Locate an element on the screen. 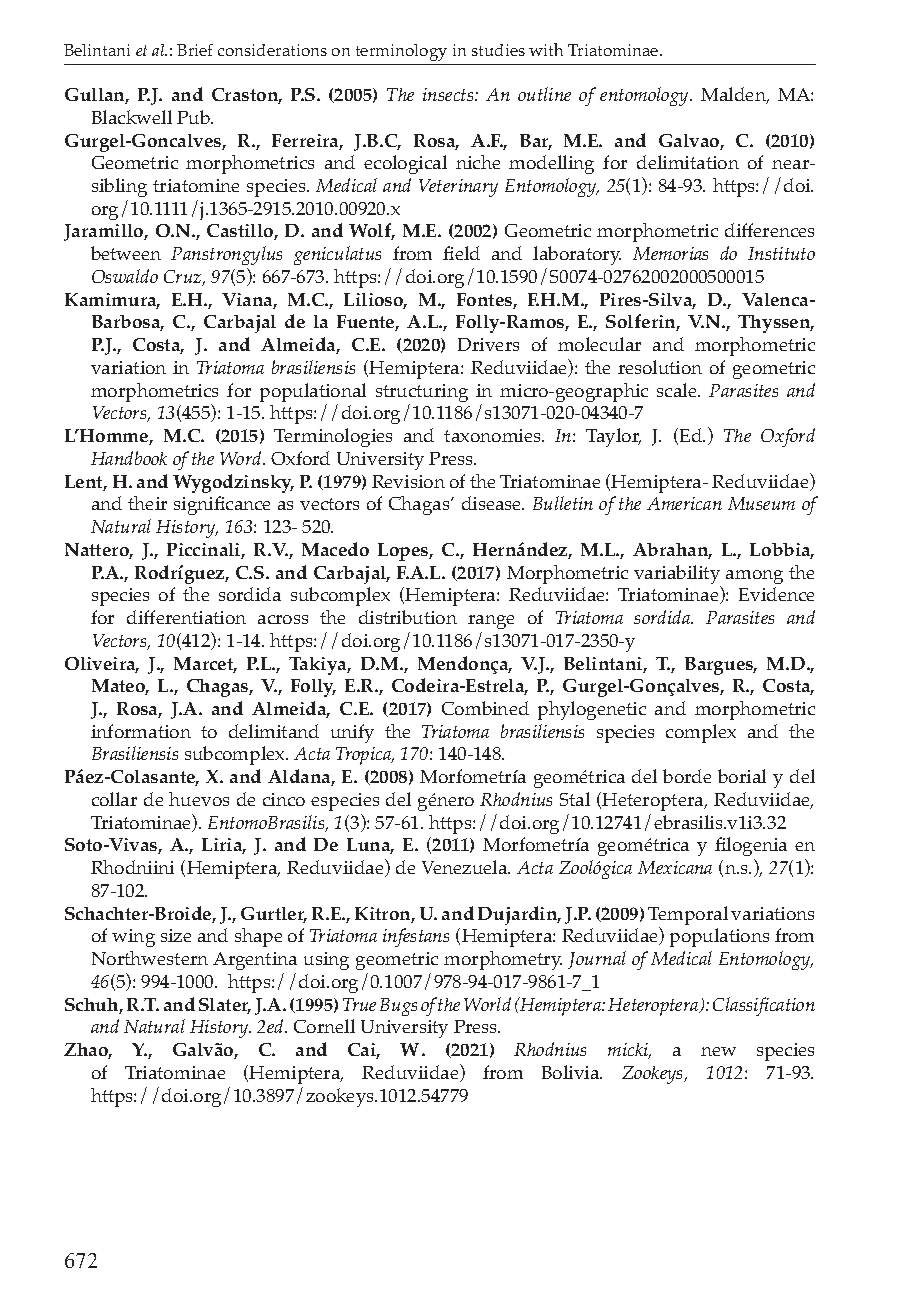  World is located at coordinates (487, 1004).
